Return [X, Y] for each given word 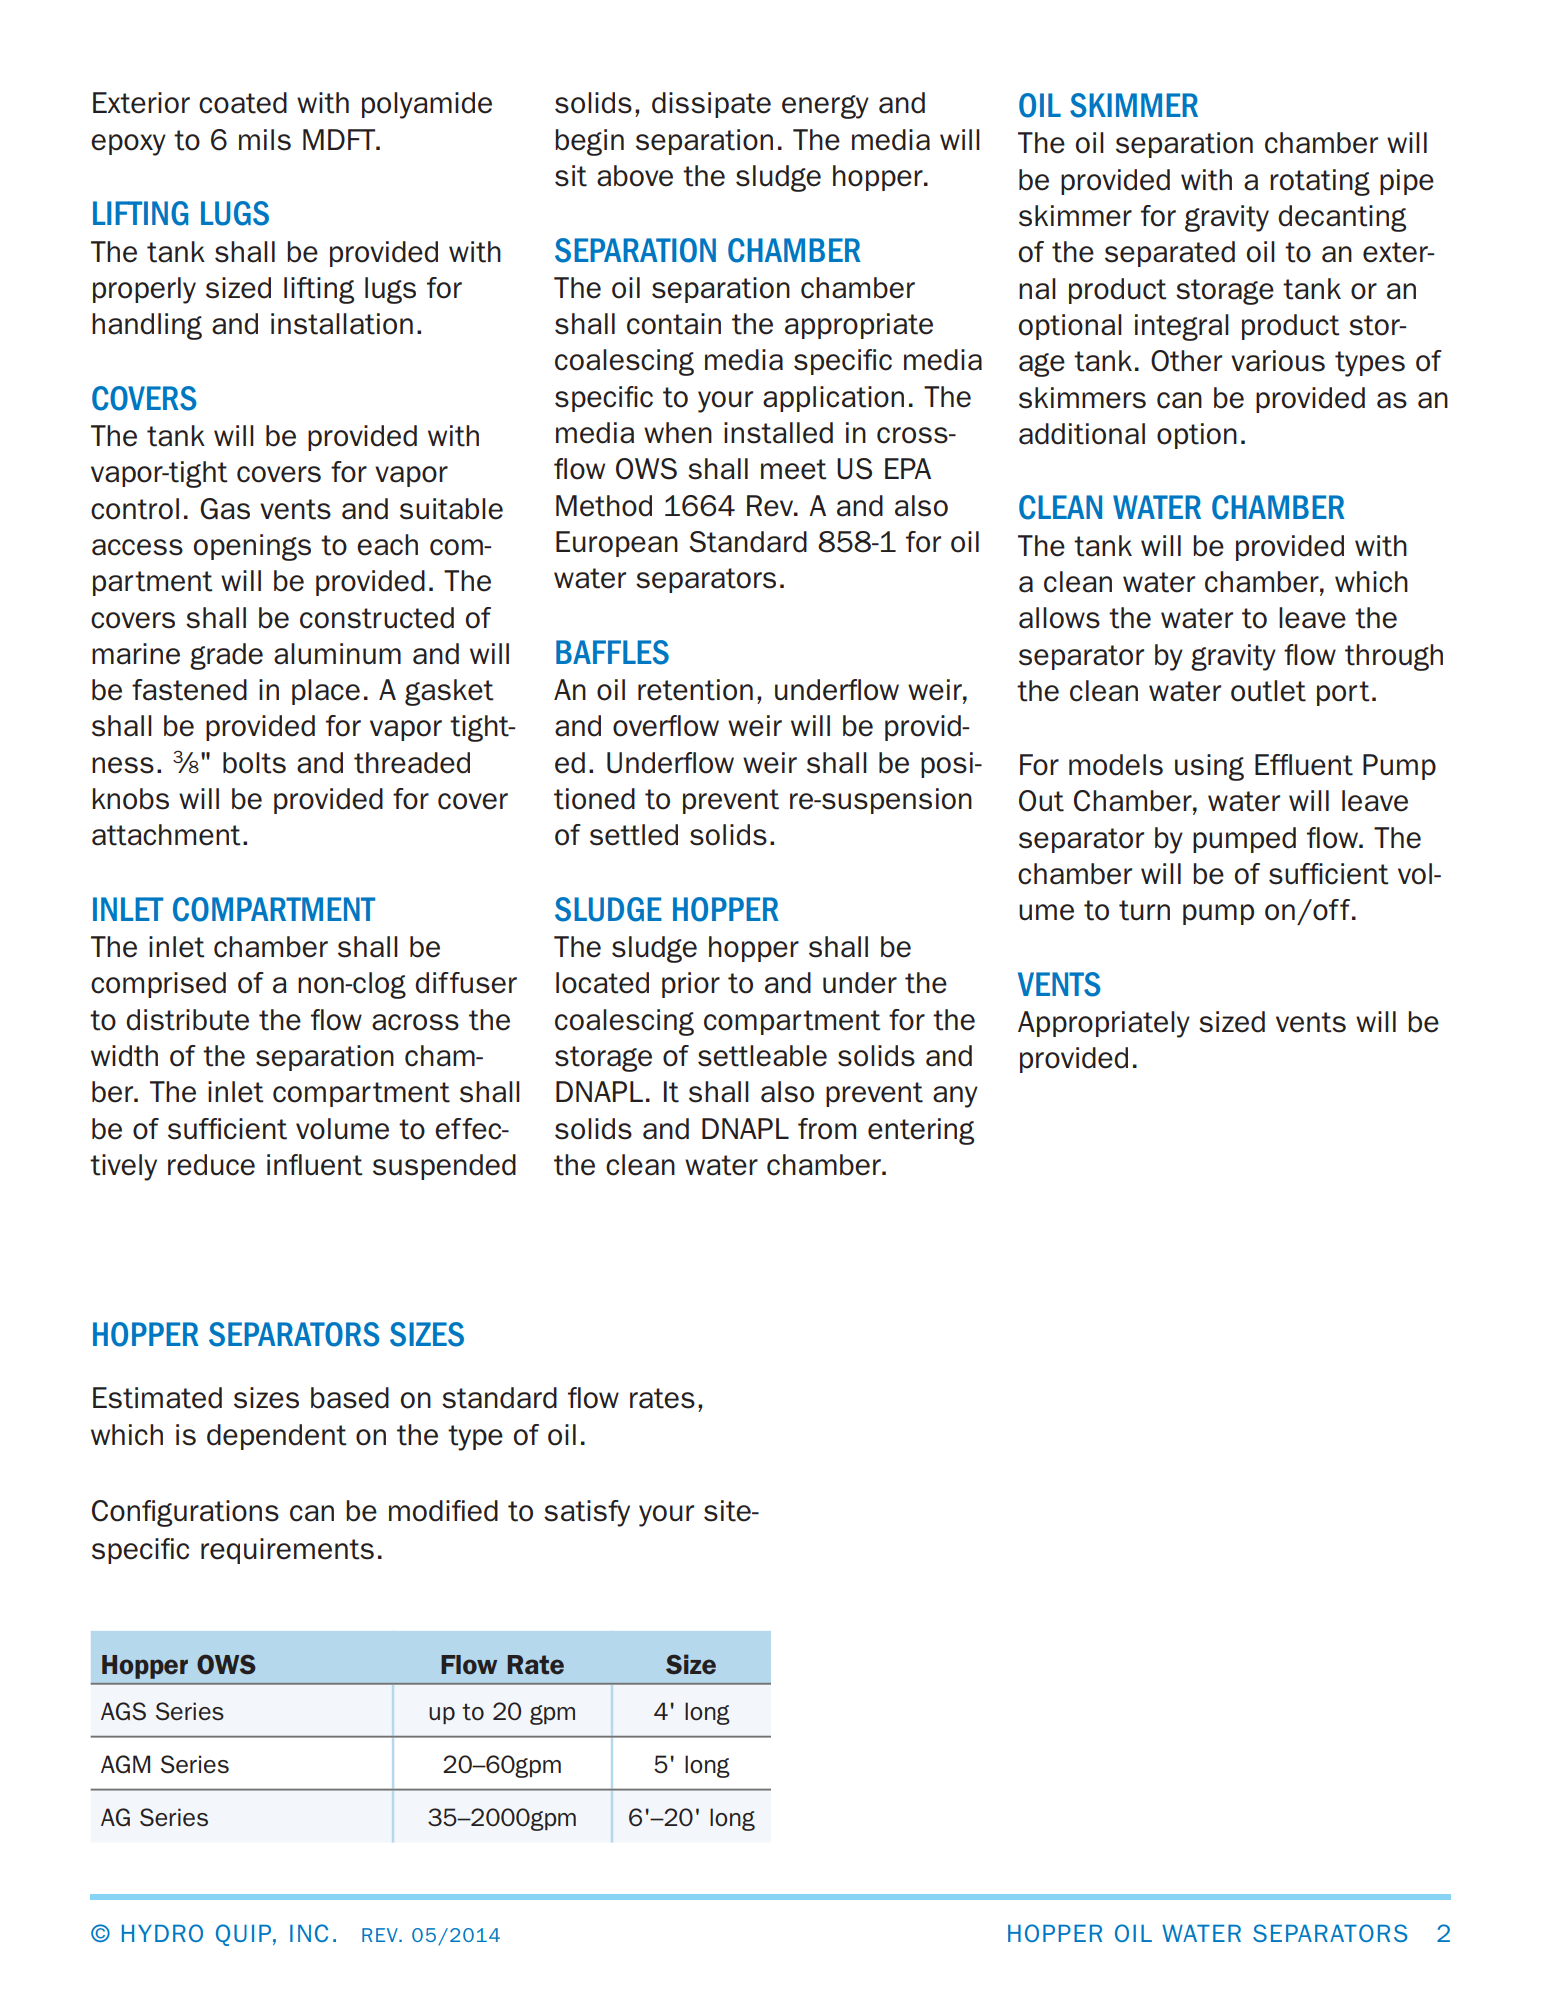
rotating [1320, 182]
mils [265, 140]
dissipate [711, 105]
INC [309, 1933]
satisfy [587, 1513]
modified [443, 1511]
